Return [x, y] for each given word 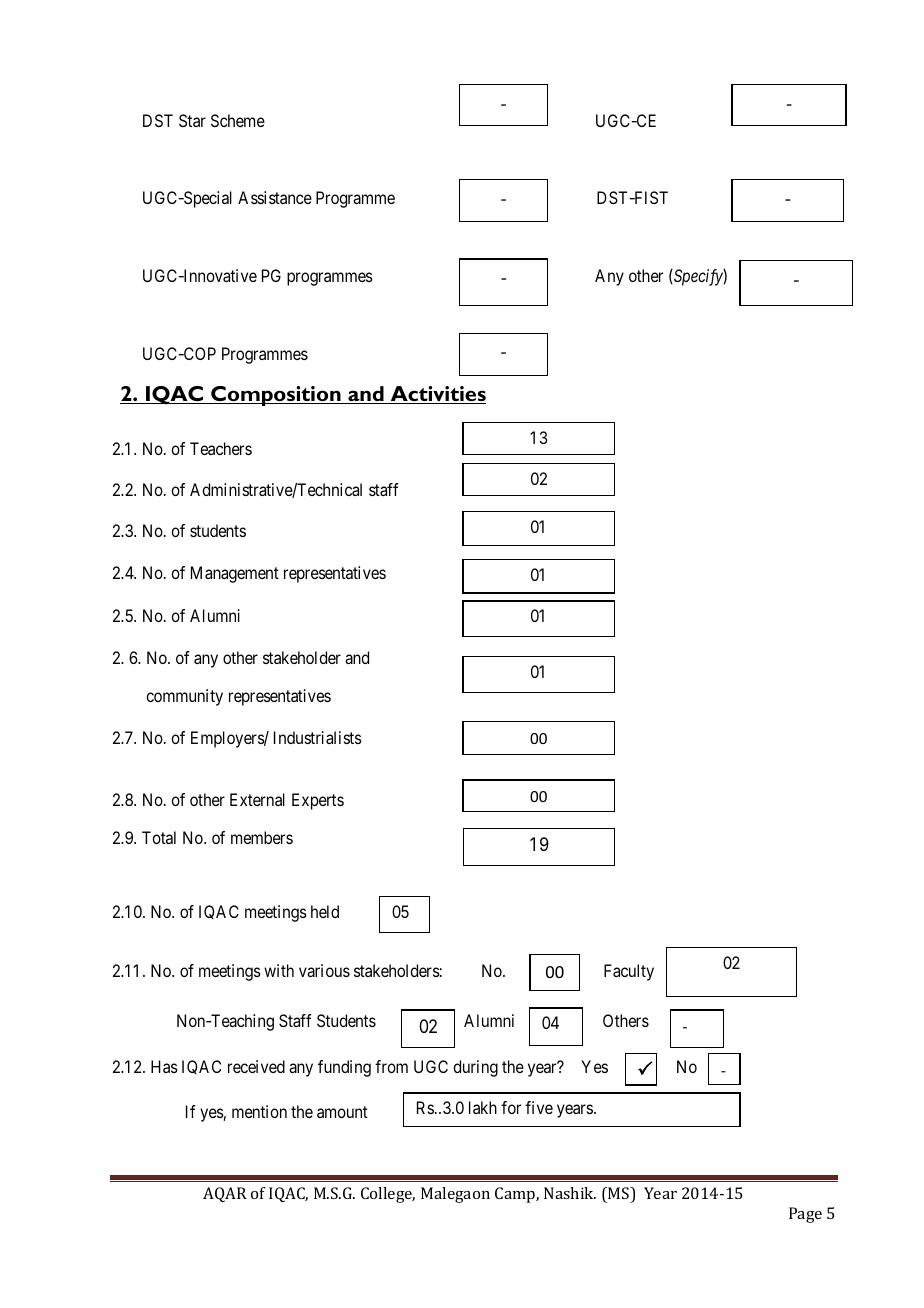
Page [805, 1215]
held [325, 911]
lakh [483, 1107]
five [539, 1107]
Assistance [275, 197]
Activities [437, 395]
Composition [276, 396]
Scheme [238, 120]
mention [259, 1111]
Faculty [629, 972]
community [184, 697]
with [279, 970]
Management [235, 574]
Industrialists [318, 737]
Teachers [221, 448]
